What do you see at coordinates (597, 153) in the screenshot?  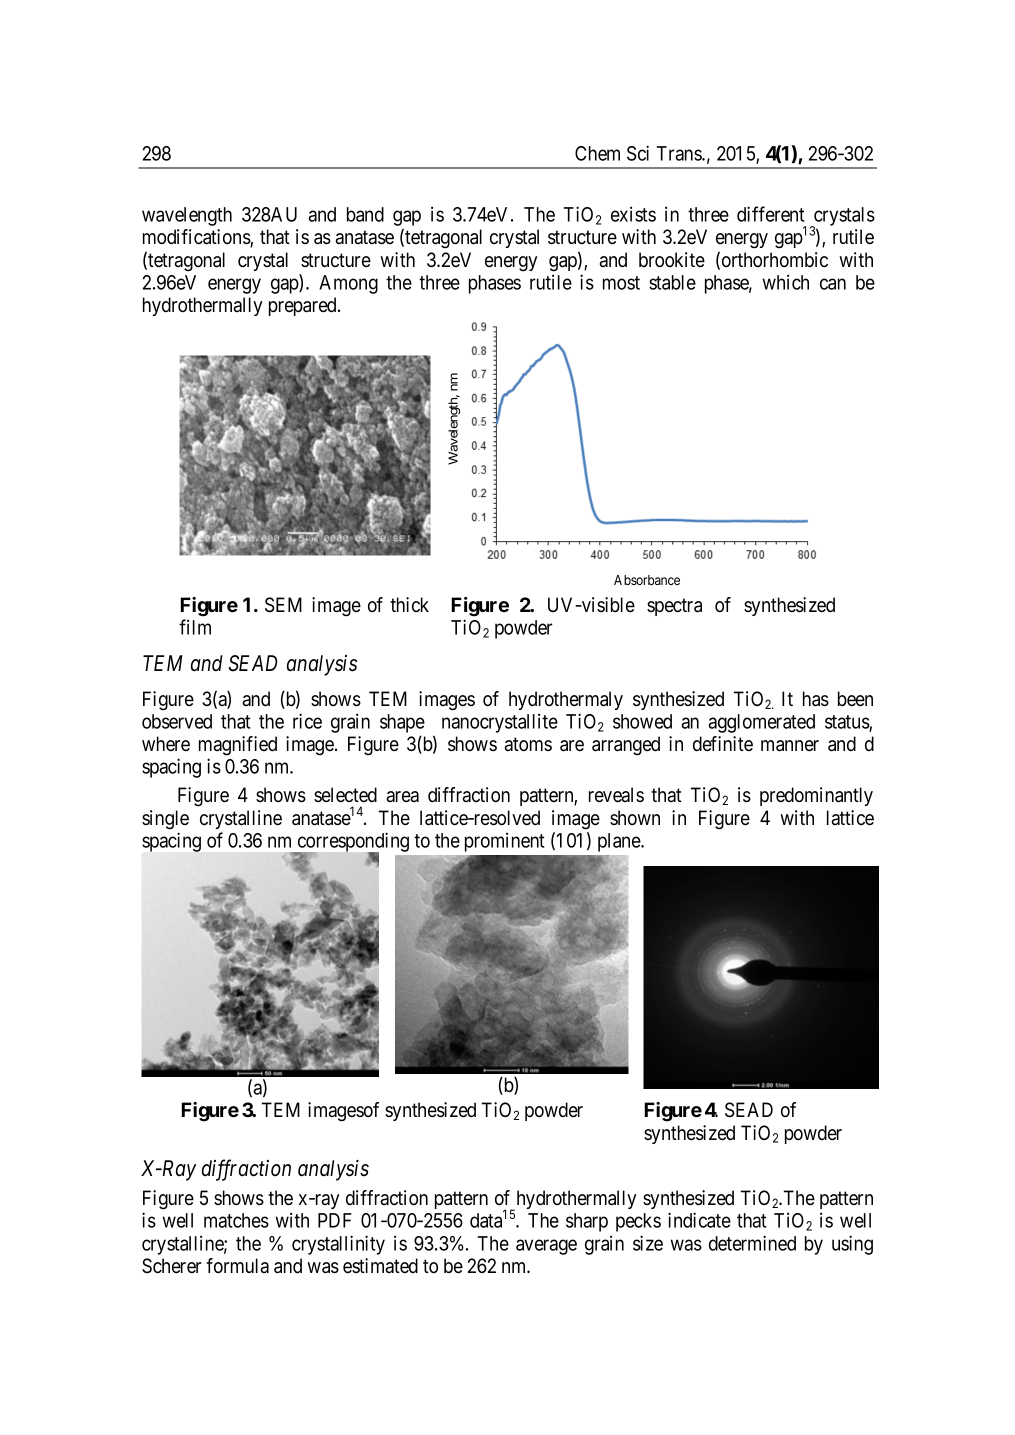 I see `Chem` at bounding box center [597, 153].
